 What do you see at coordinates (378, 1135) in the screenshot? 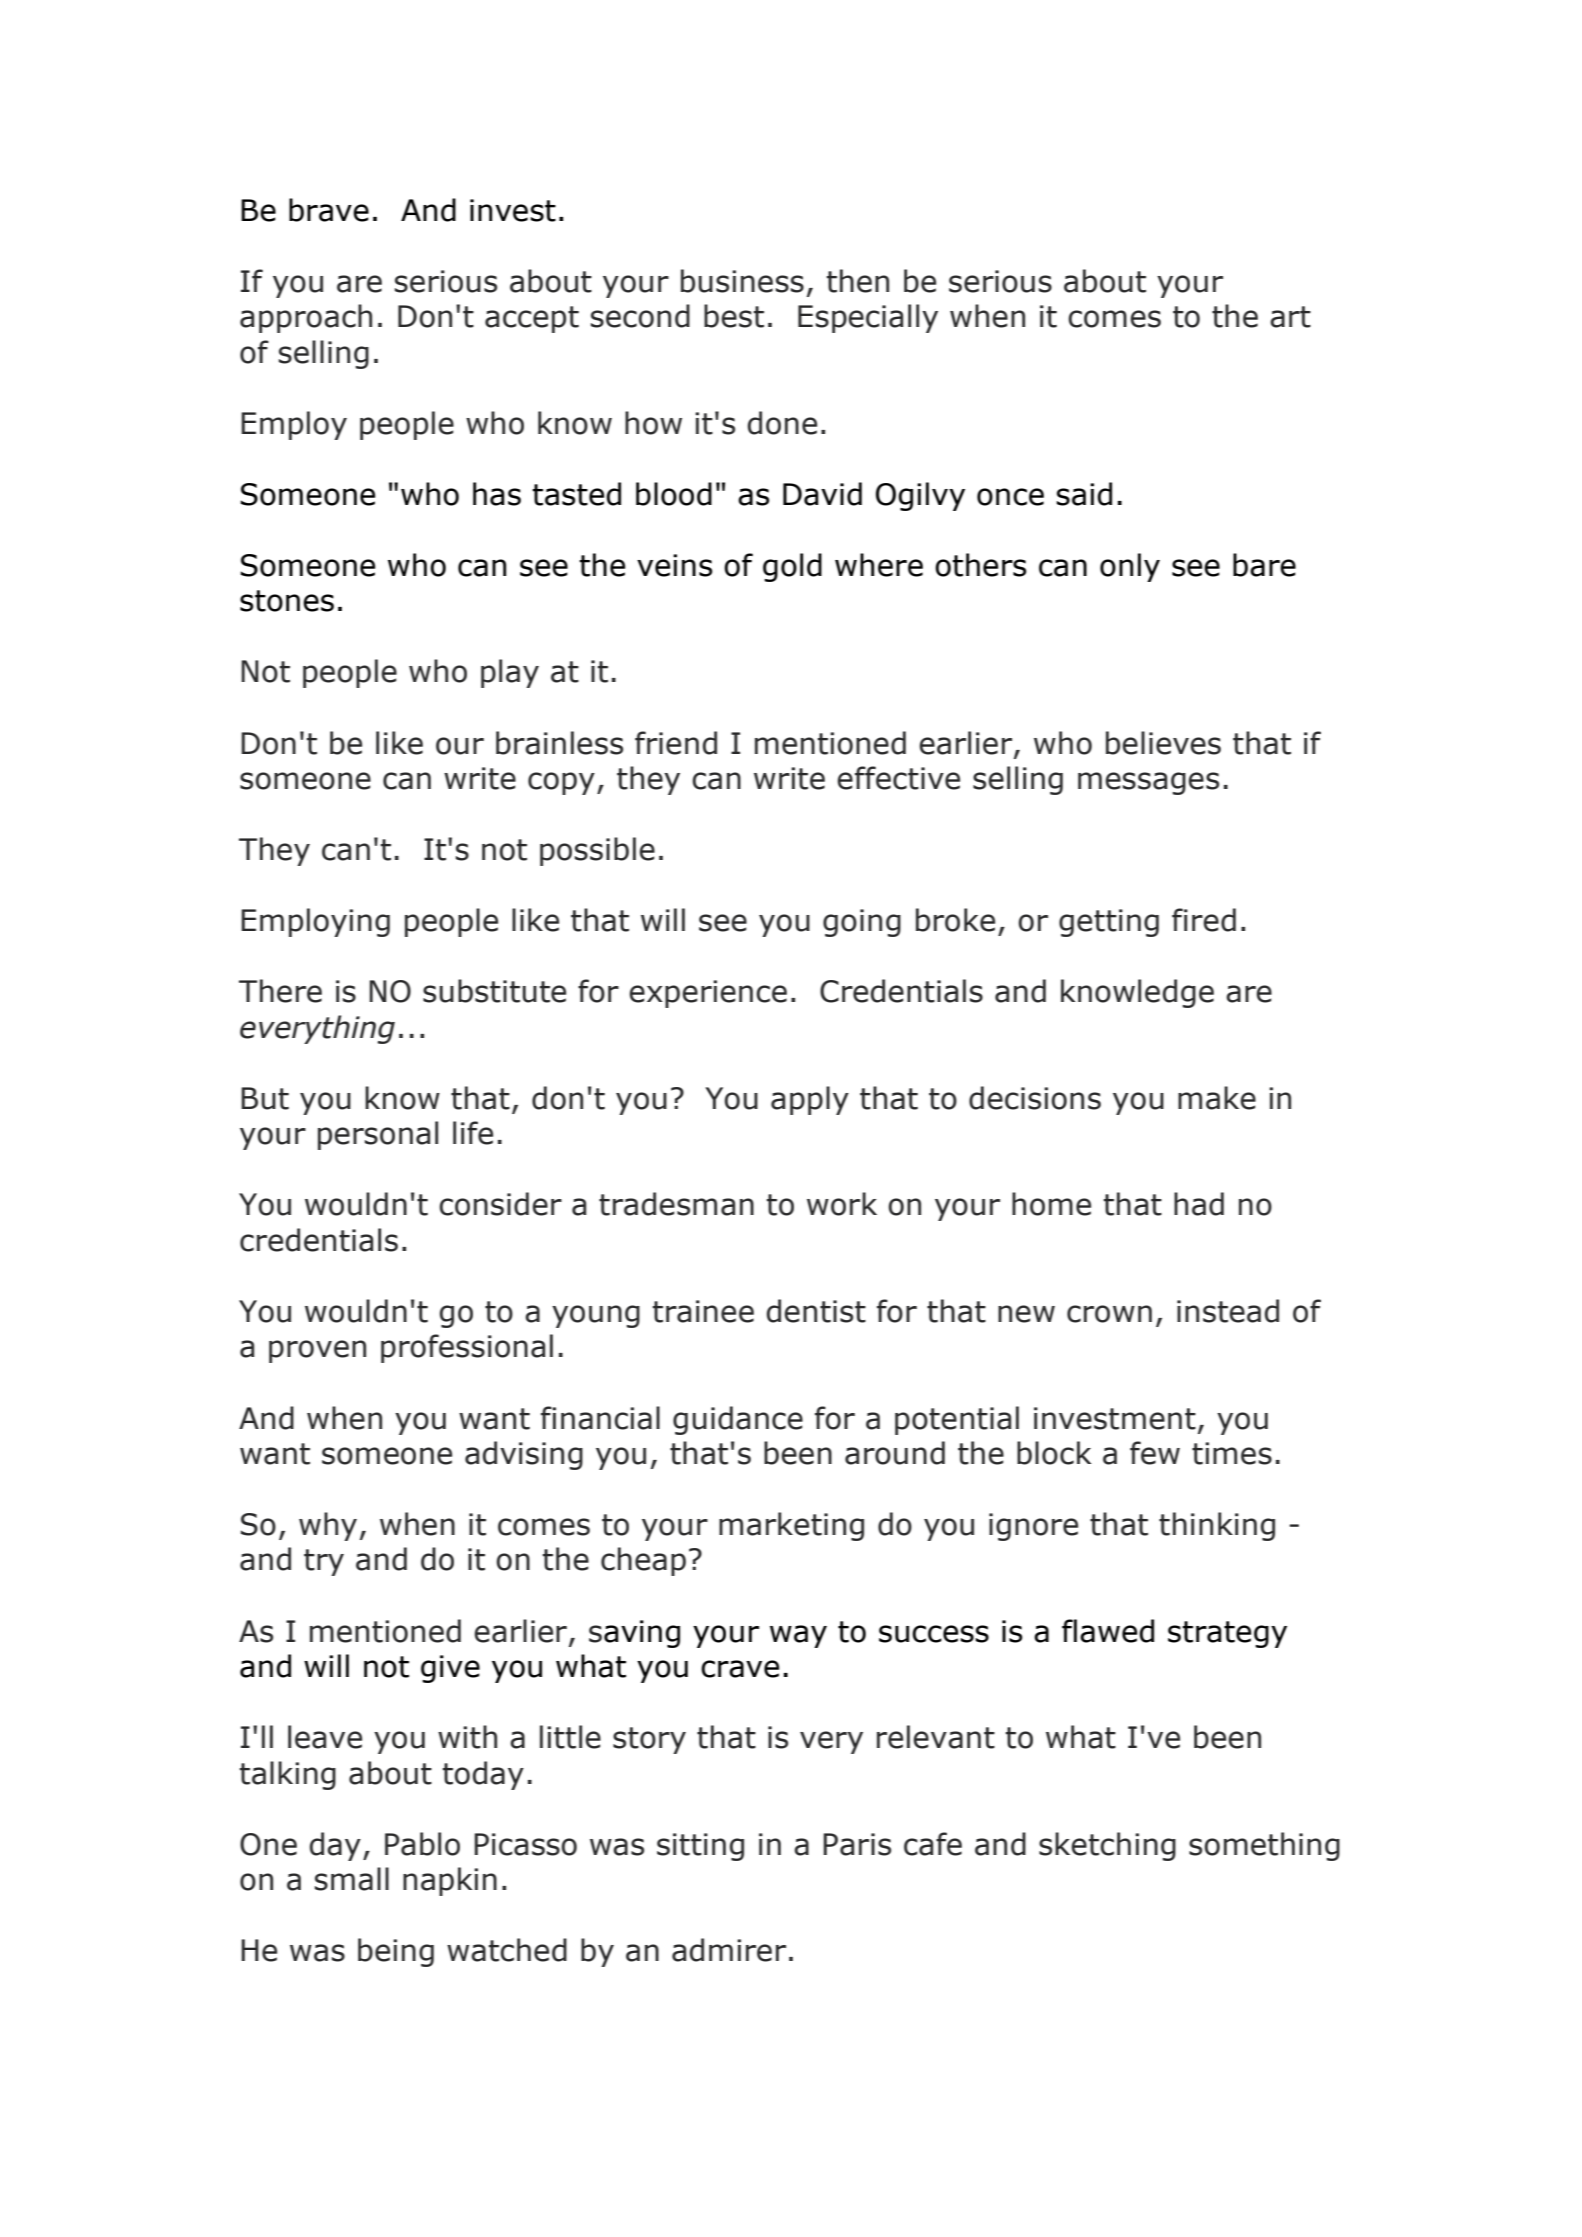
I see `personal` at bounding box center [378, 1135].
